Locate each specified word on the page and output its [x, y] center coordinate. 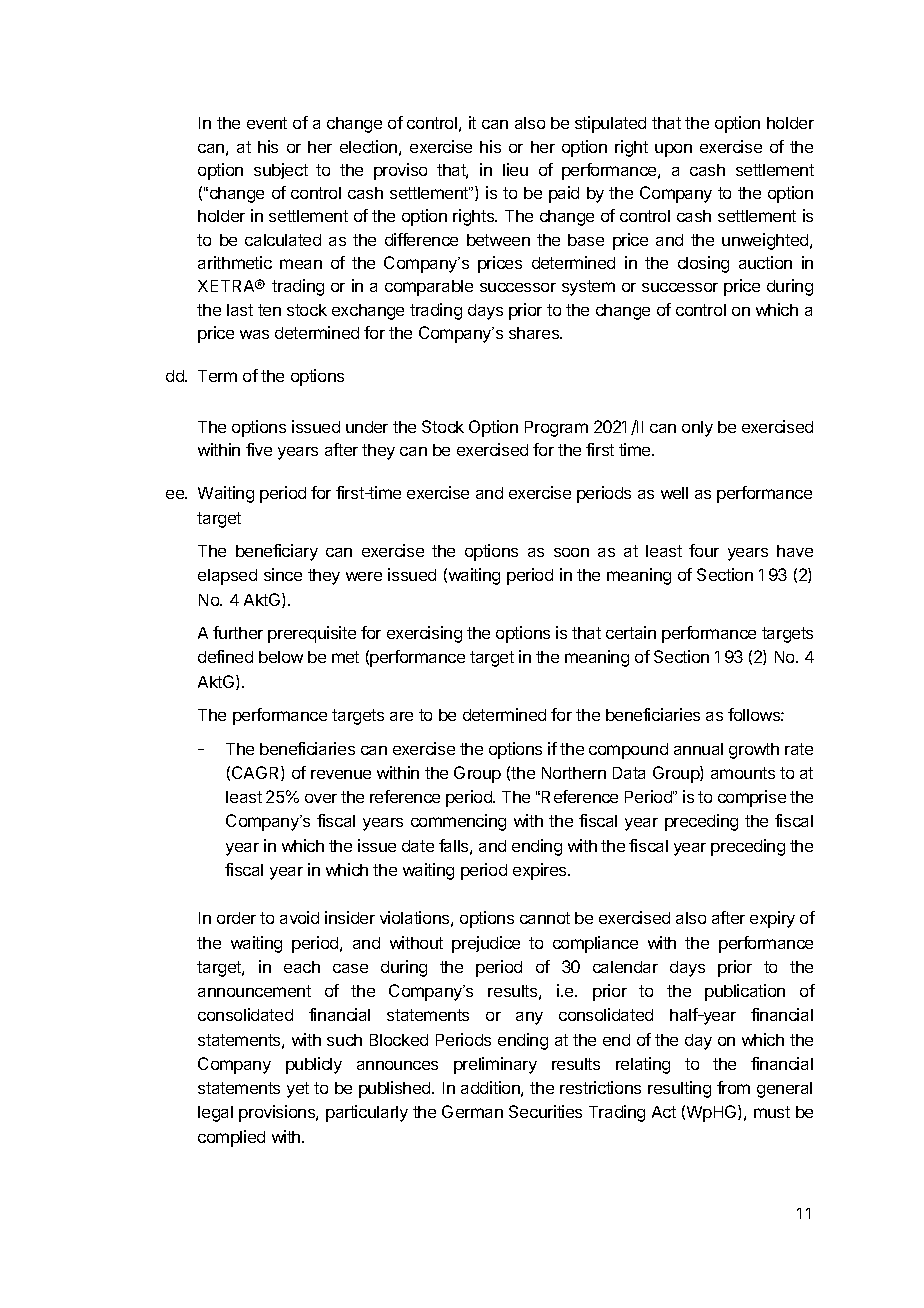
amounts [743, 773]
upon [673, 150]
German [472, 1111]
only [697, 429]
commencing [458, 822]
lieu [515, 169]
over [321, 798]
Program [556, 429]
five [259, 449]
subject [281, 171]
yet [298, 1090]
